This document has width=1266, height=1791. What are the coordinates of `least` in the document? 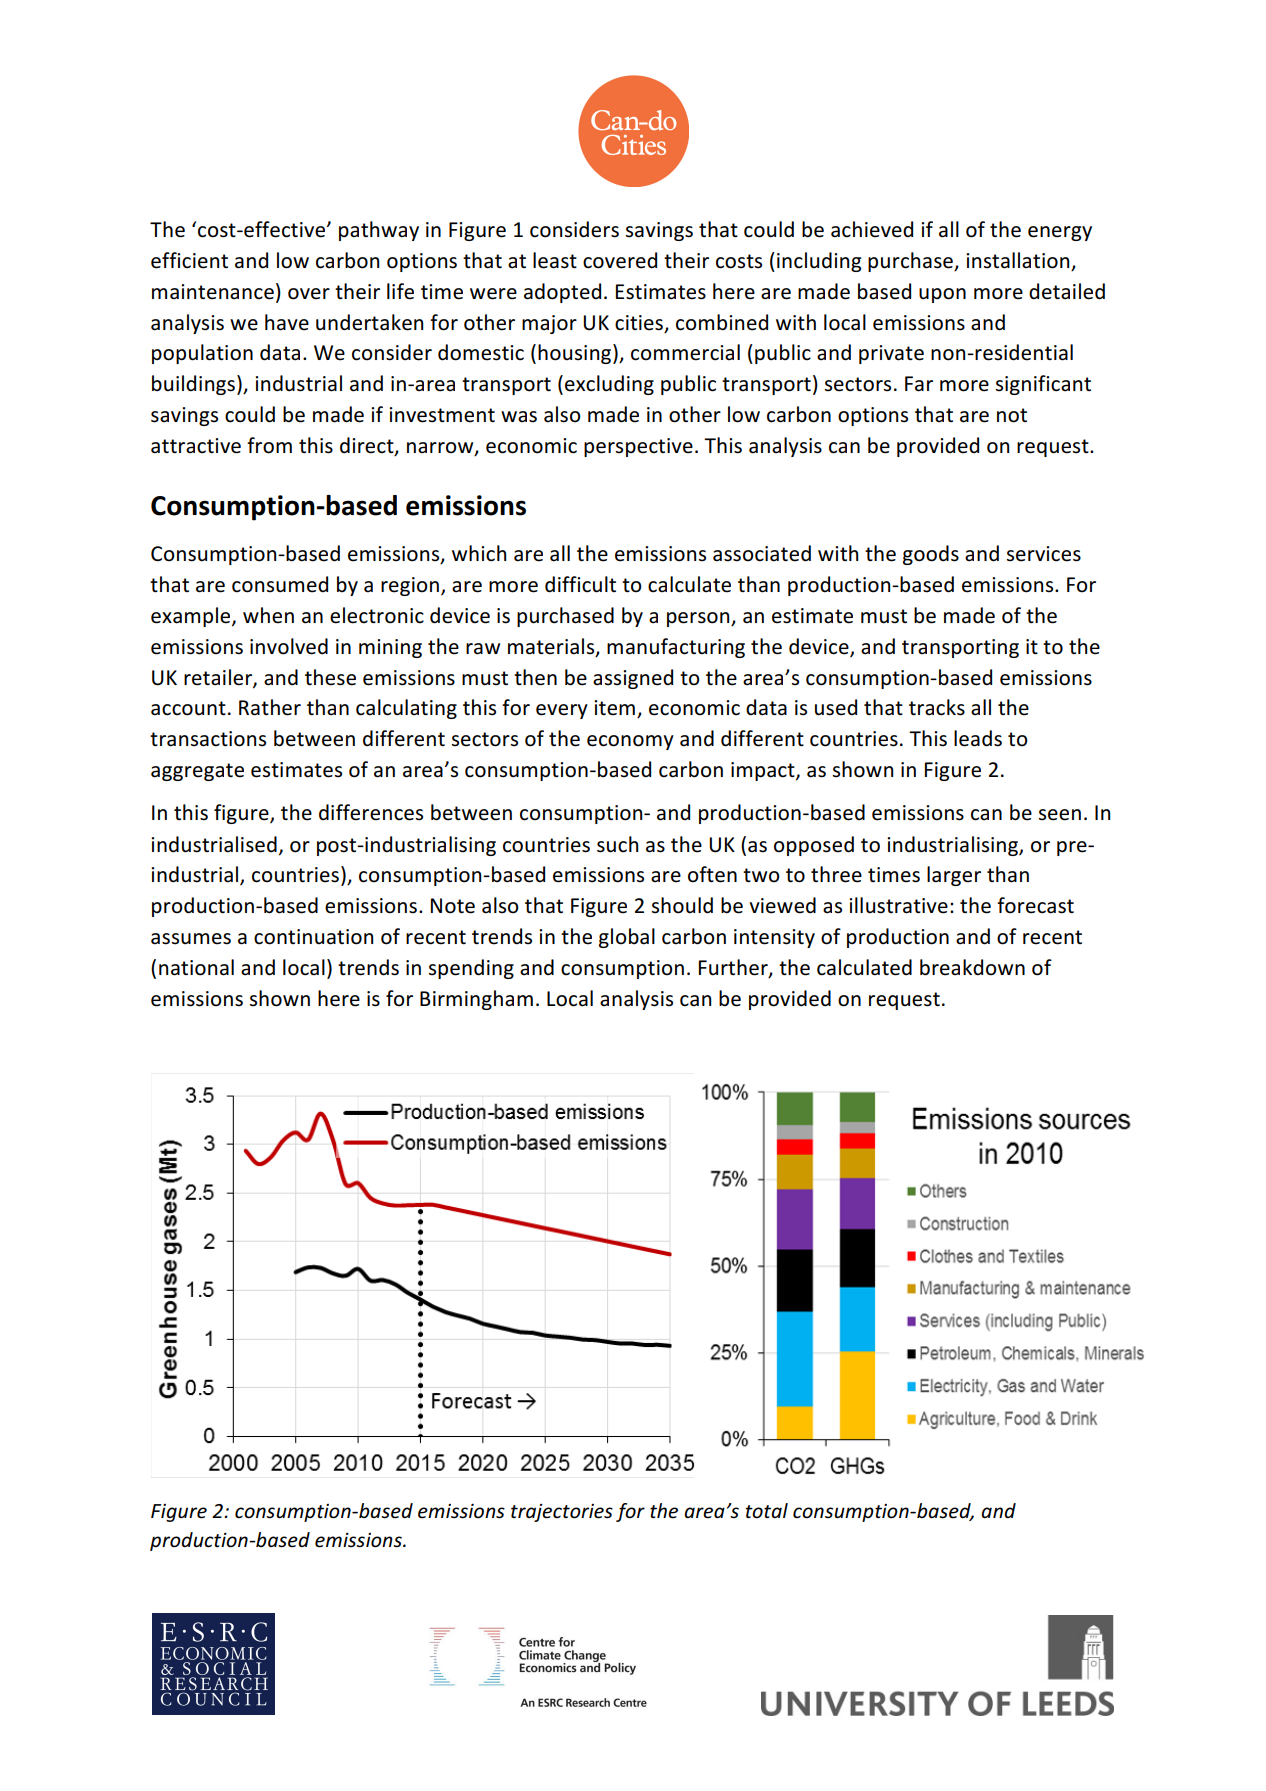 It's located at (555, 260).
